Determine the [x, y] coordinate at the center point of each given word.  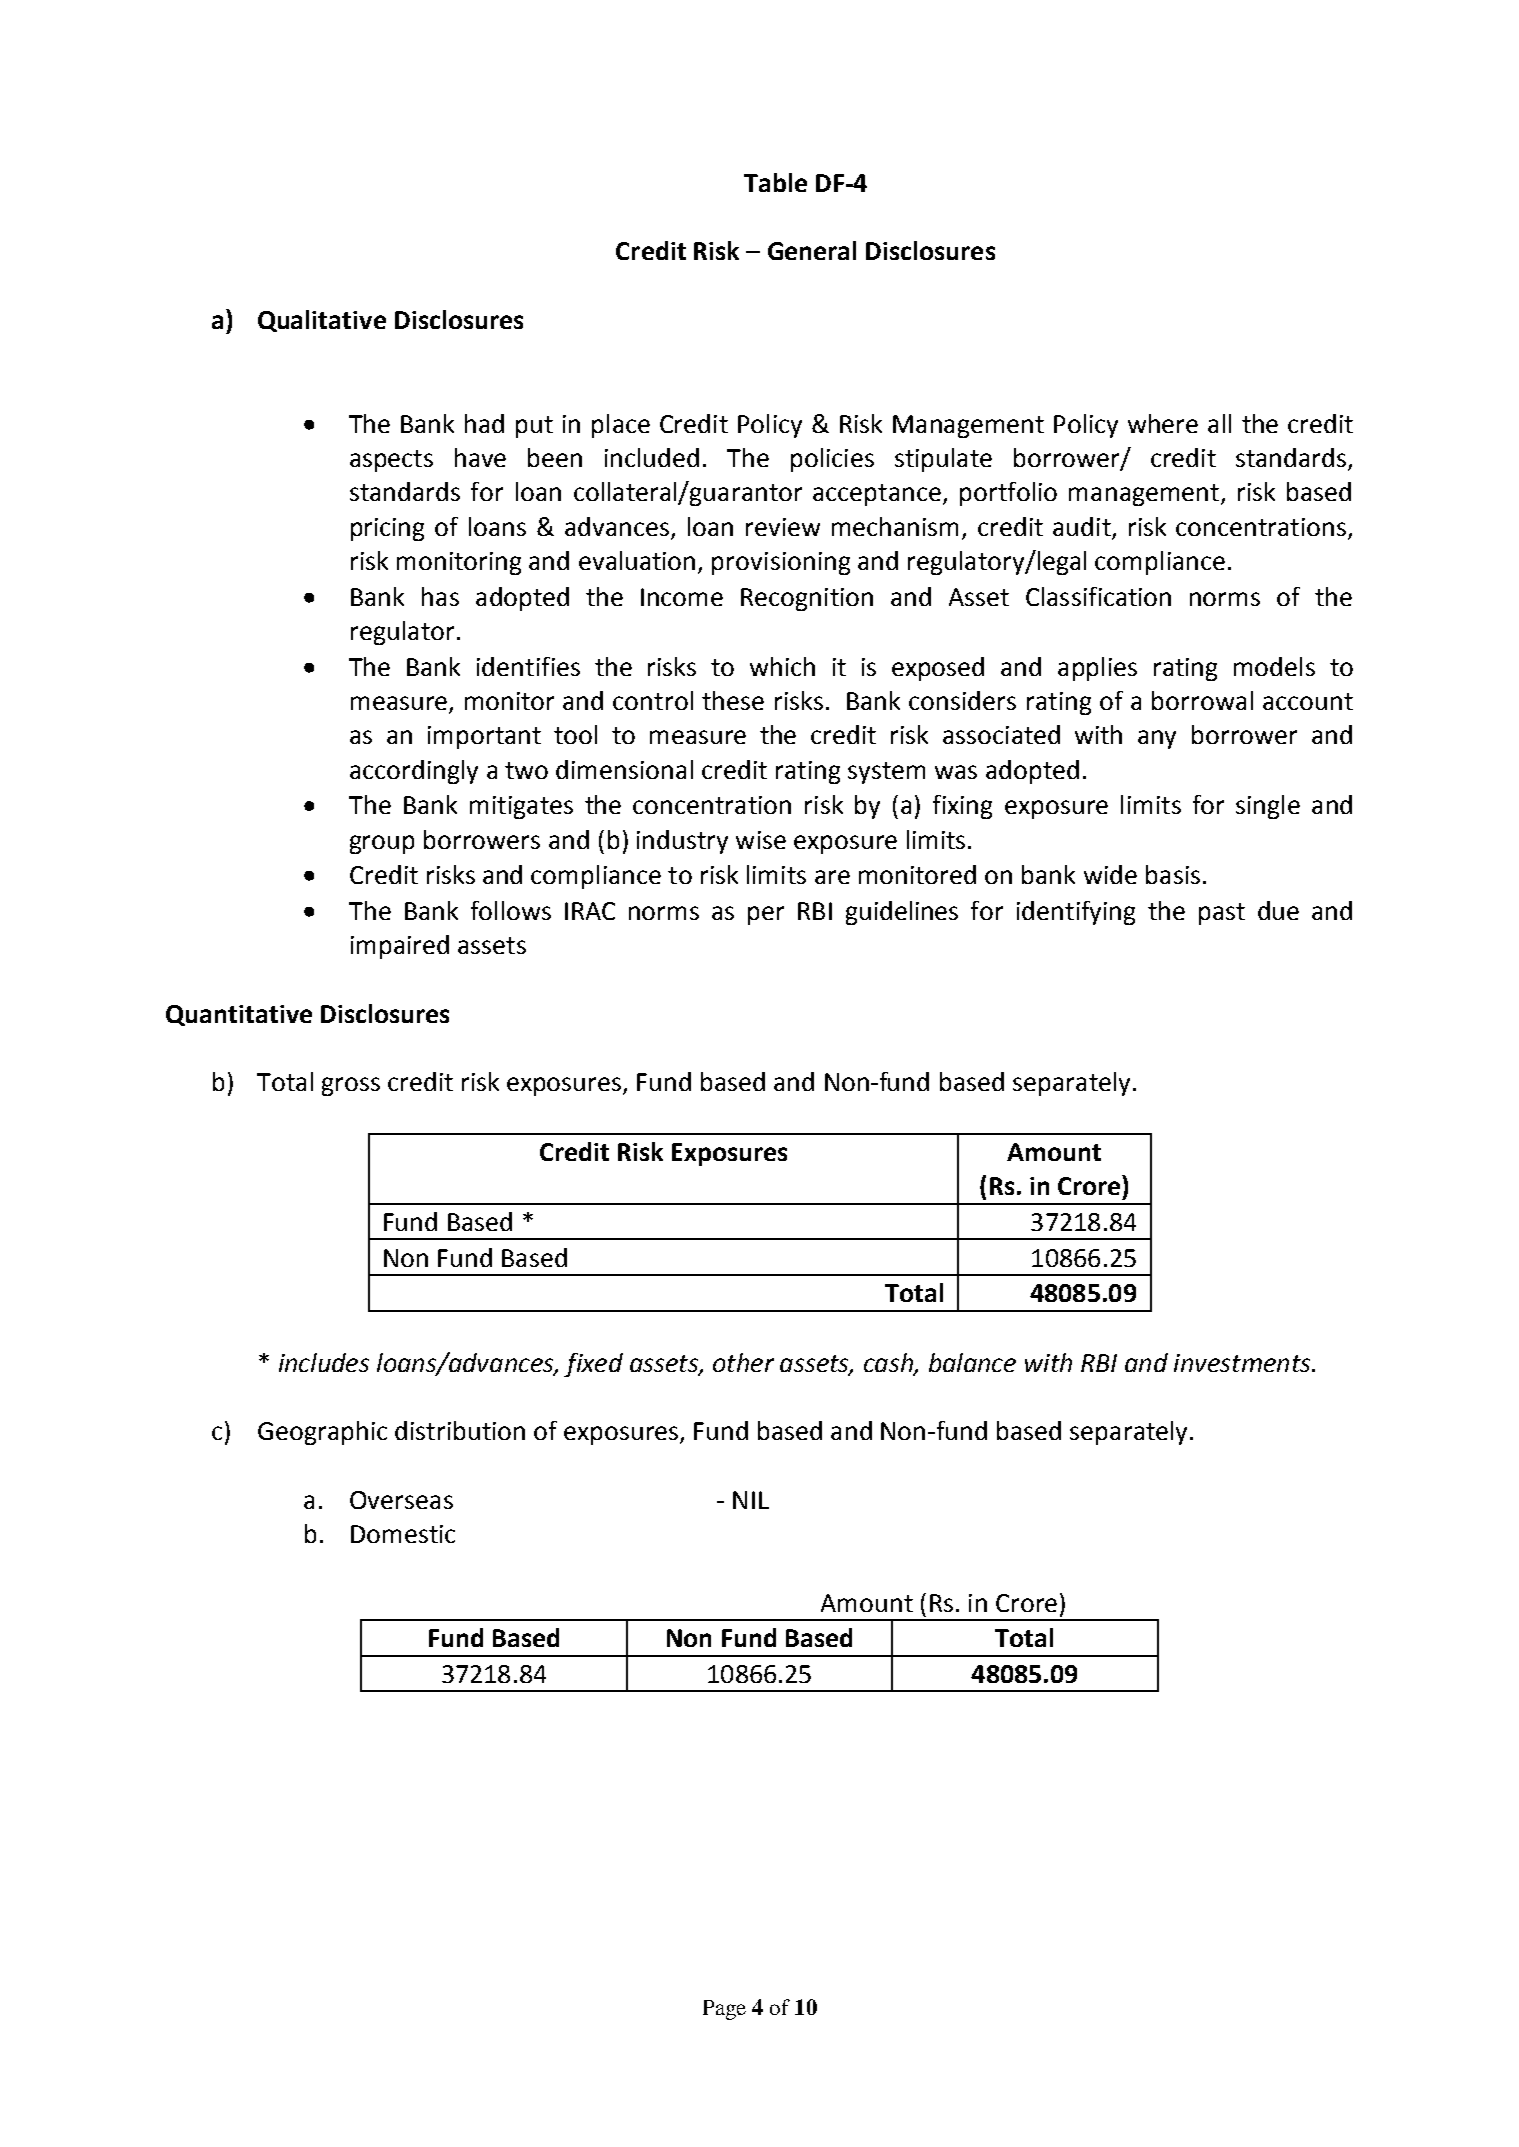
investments [1243, 1363]
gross [351, 1086]
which [782, 666]
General [812, 250]
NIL [751, 1500]
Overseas [401, 1500]
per [766, 915]
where [1163, 423]
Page [724, 2010]
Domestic [403, 1534]
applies [1097, 669]
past [1222, 914]
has [440, 596]
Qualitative [322, 321]
